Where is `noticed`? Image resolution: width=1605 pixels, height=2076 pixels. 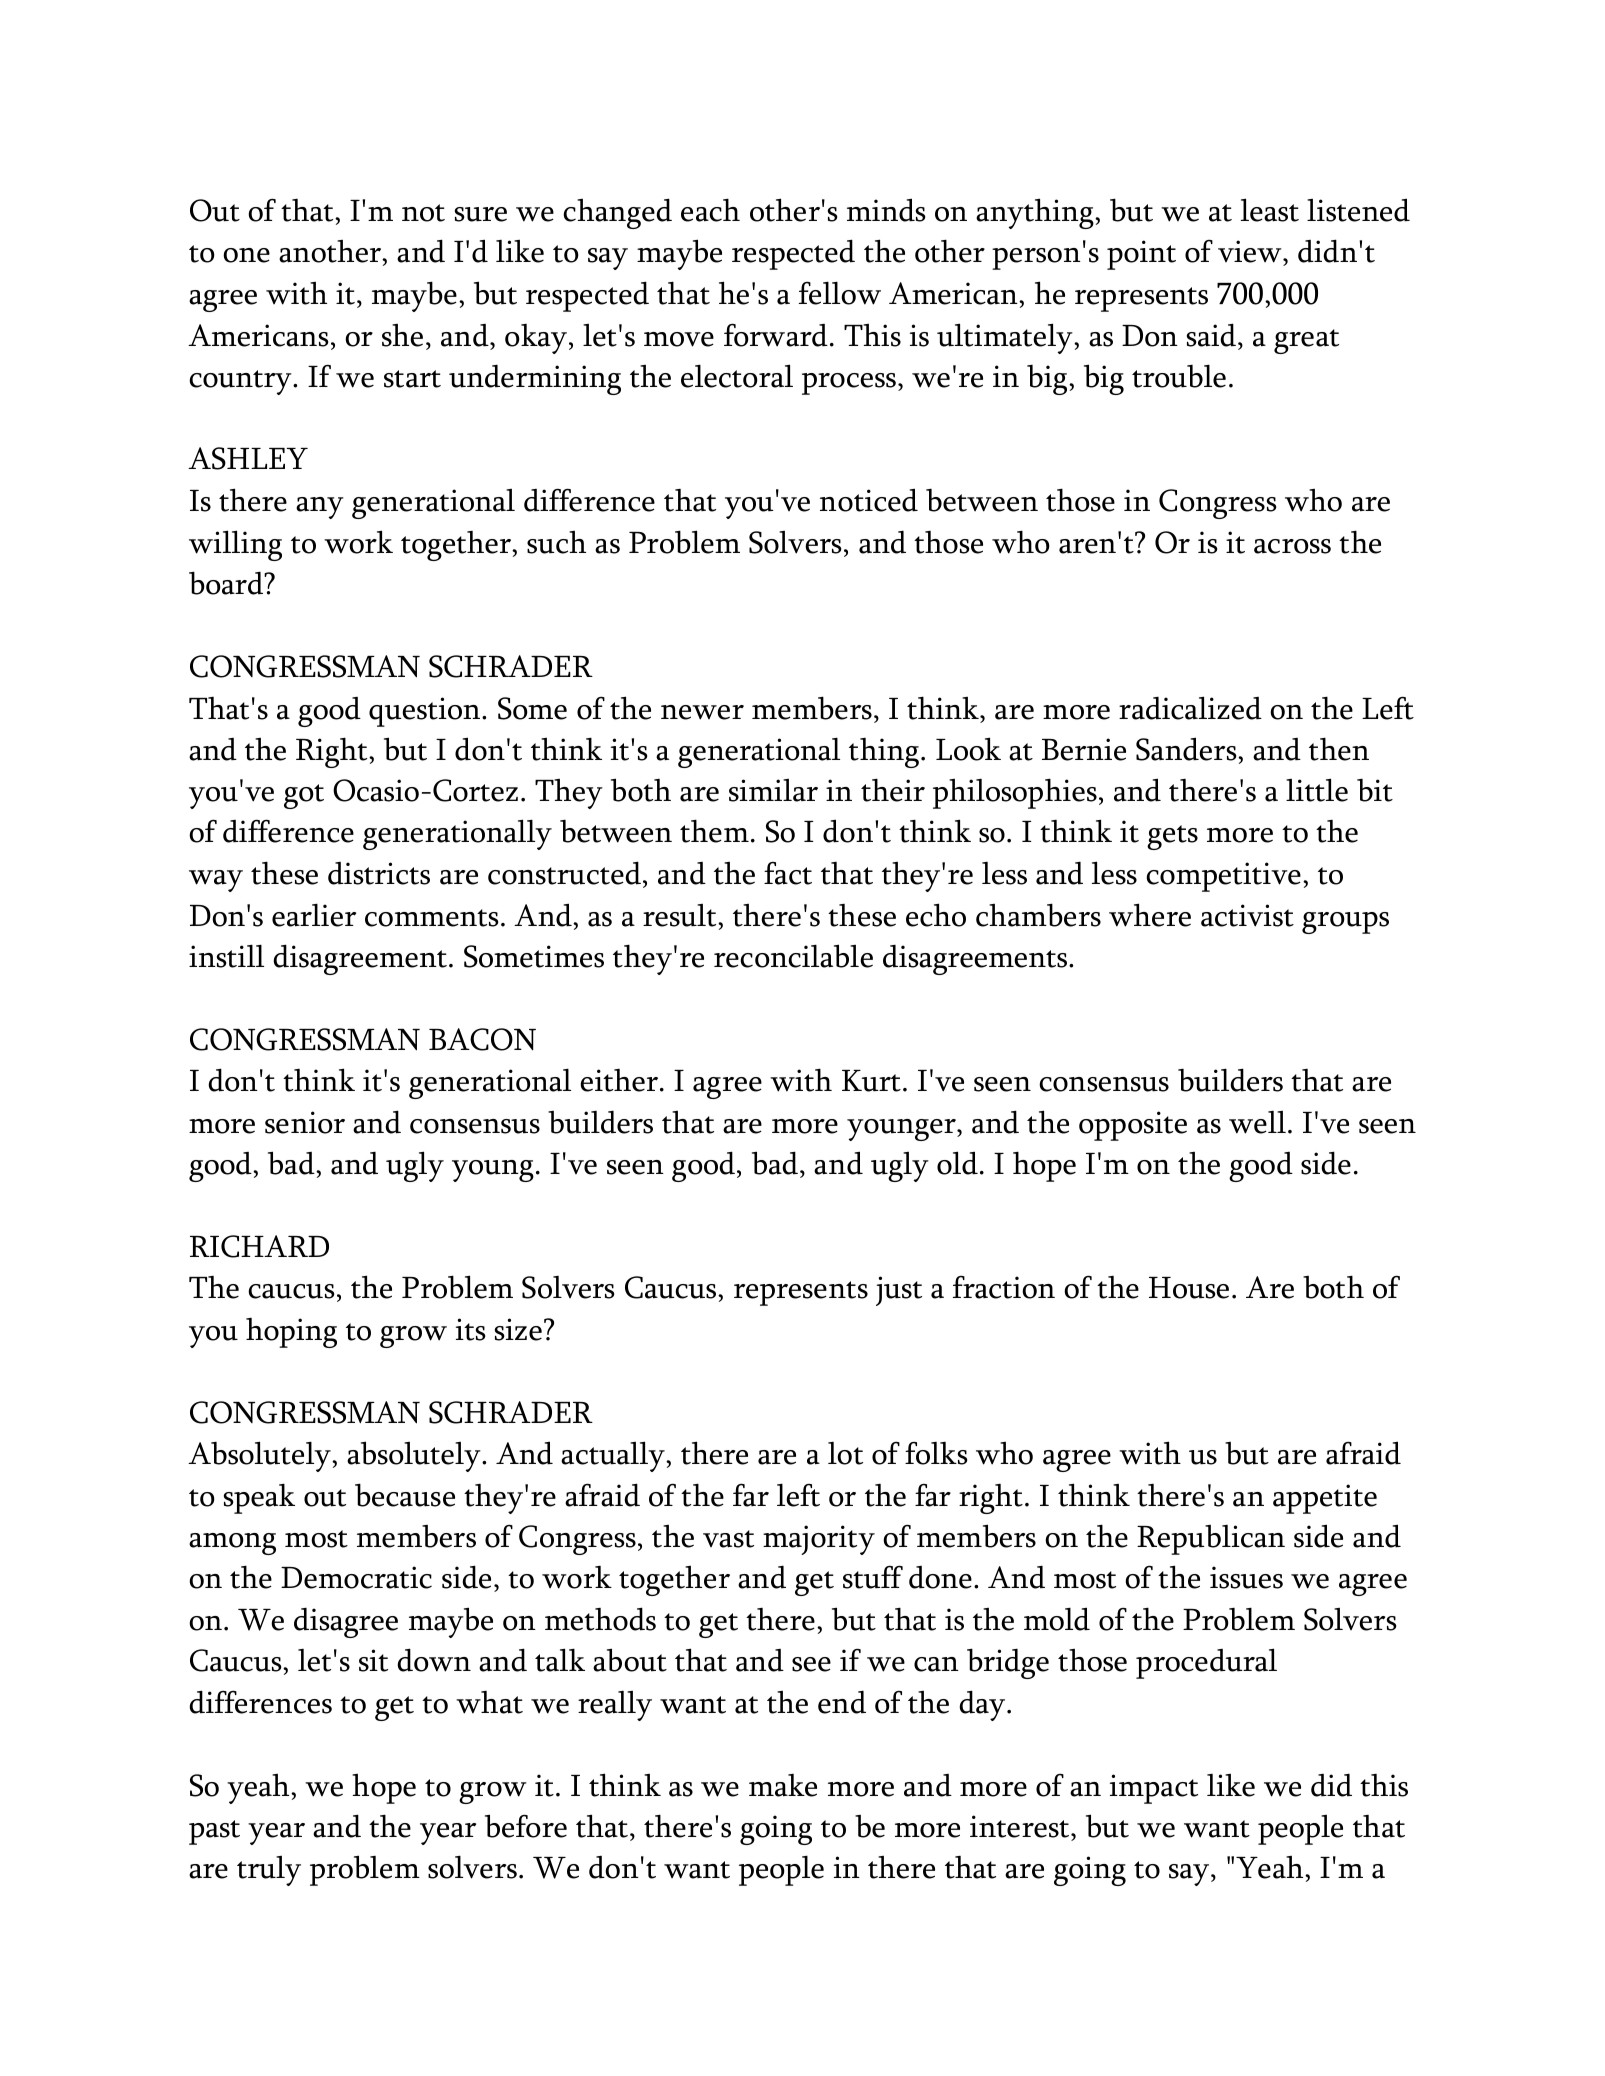 noticed is located at coordinates (869, 500).
